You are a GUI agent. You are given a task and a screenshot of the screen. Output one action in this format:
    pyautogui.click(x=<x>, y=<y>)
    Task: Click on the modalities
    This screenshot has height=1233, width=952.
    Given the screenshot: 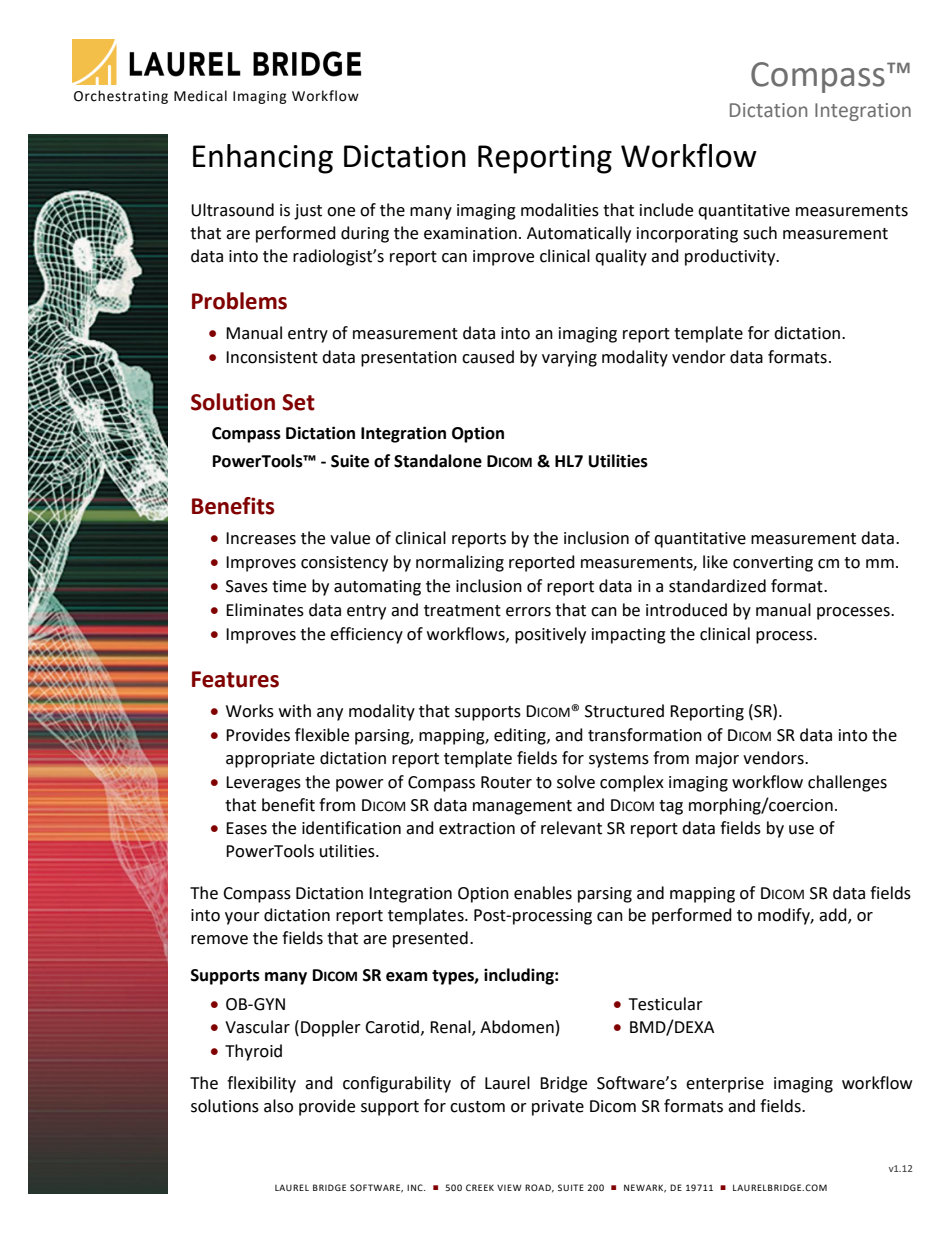 What is the action you would take?
    pyautogui.click(x=560, y=210)
